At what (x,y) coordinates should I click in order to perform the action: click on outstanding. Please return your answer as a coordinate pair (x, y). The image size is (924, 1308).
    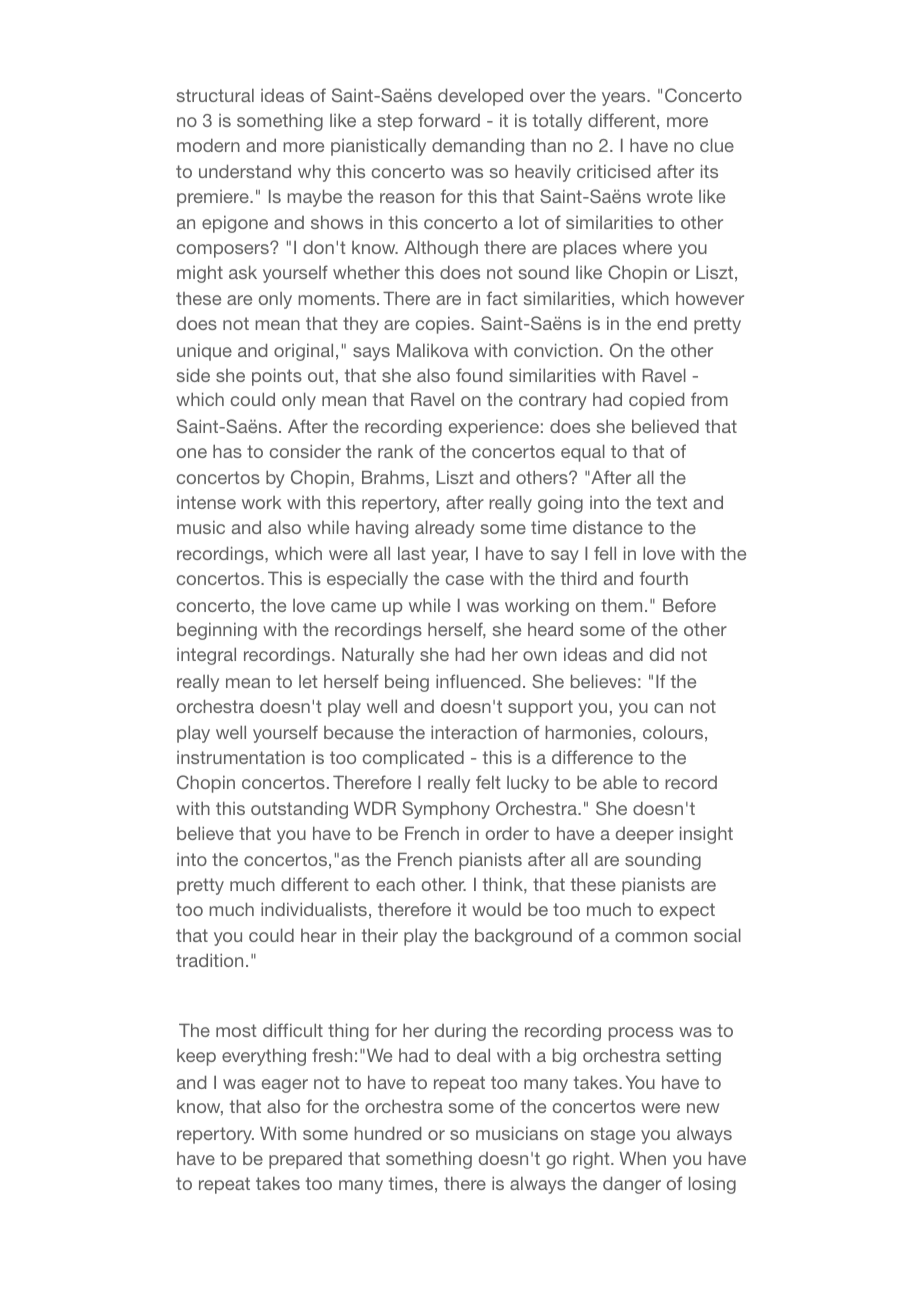
    Looking at the image, I should click on (299, 810).
